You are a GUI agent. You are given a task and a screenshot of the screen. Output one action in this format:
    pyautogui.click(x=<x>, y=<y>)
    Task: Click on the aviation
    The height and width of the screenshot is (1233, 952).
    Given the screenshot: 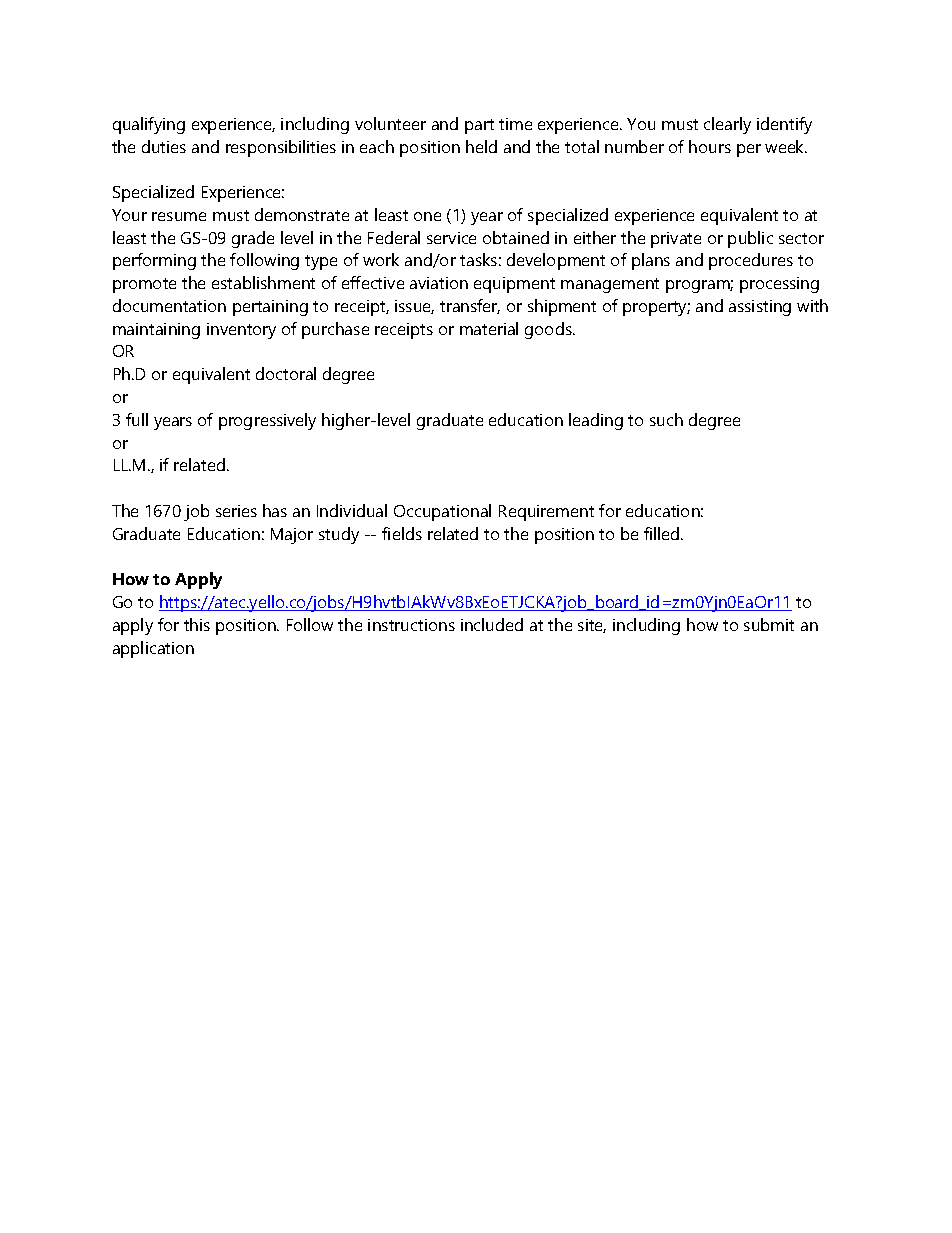 What is the action you would take?
    pyautogui.click(x=439, y=283)
